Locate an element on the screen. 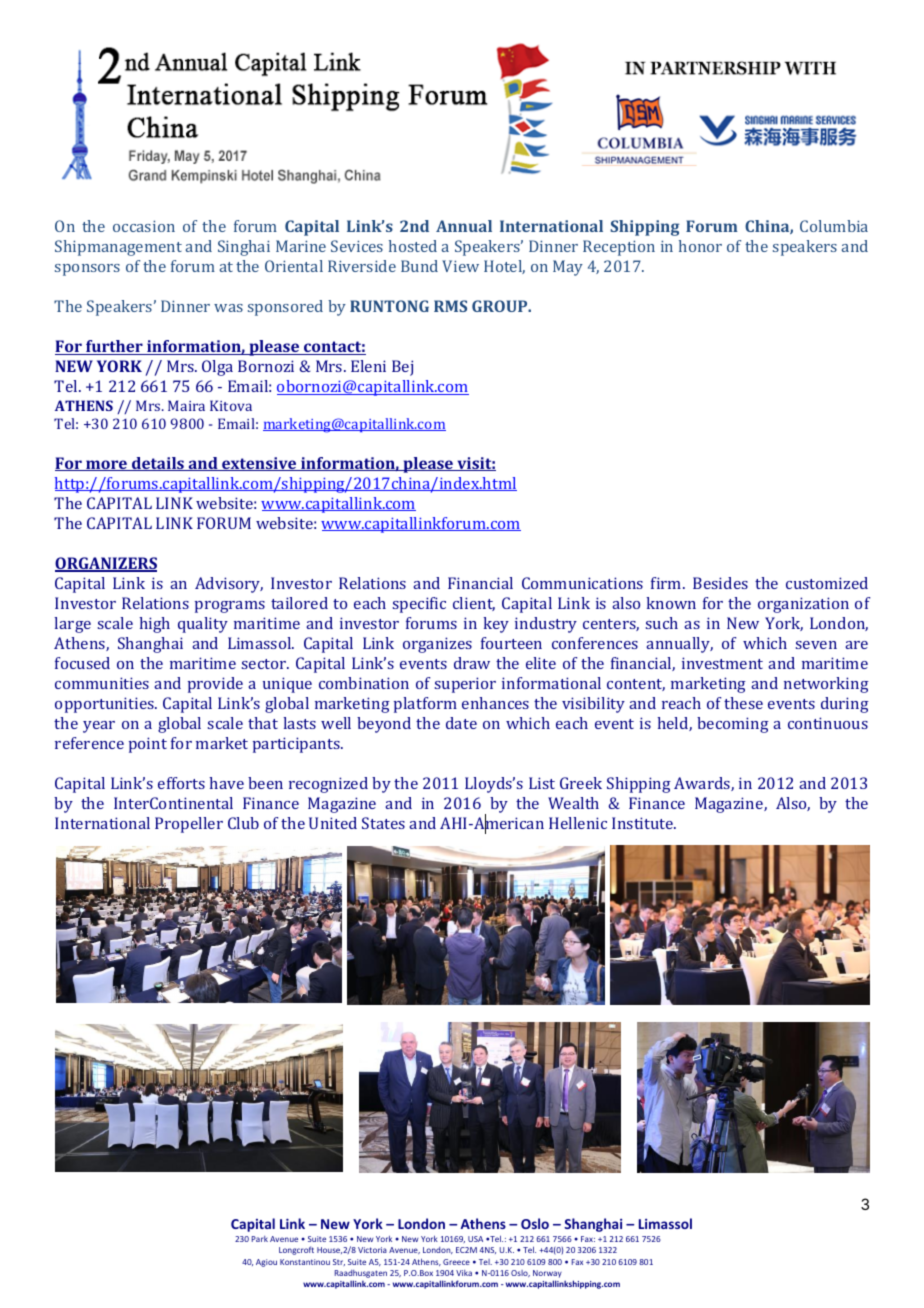  occasion is located at coordinates (144, 226).
